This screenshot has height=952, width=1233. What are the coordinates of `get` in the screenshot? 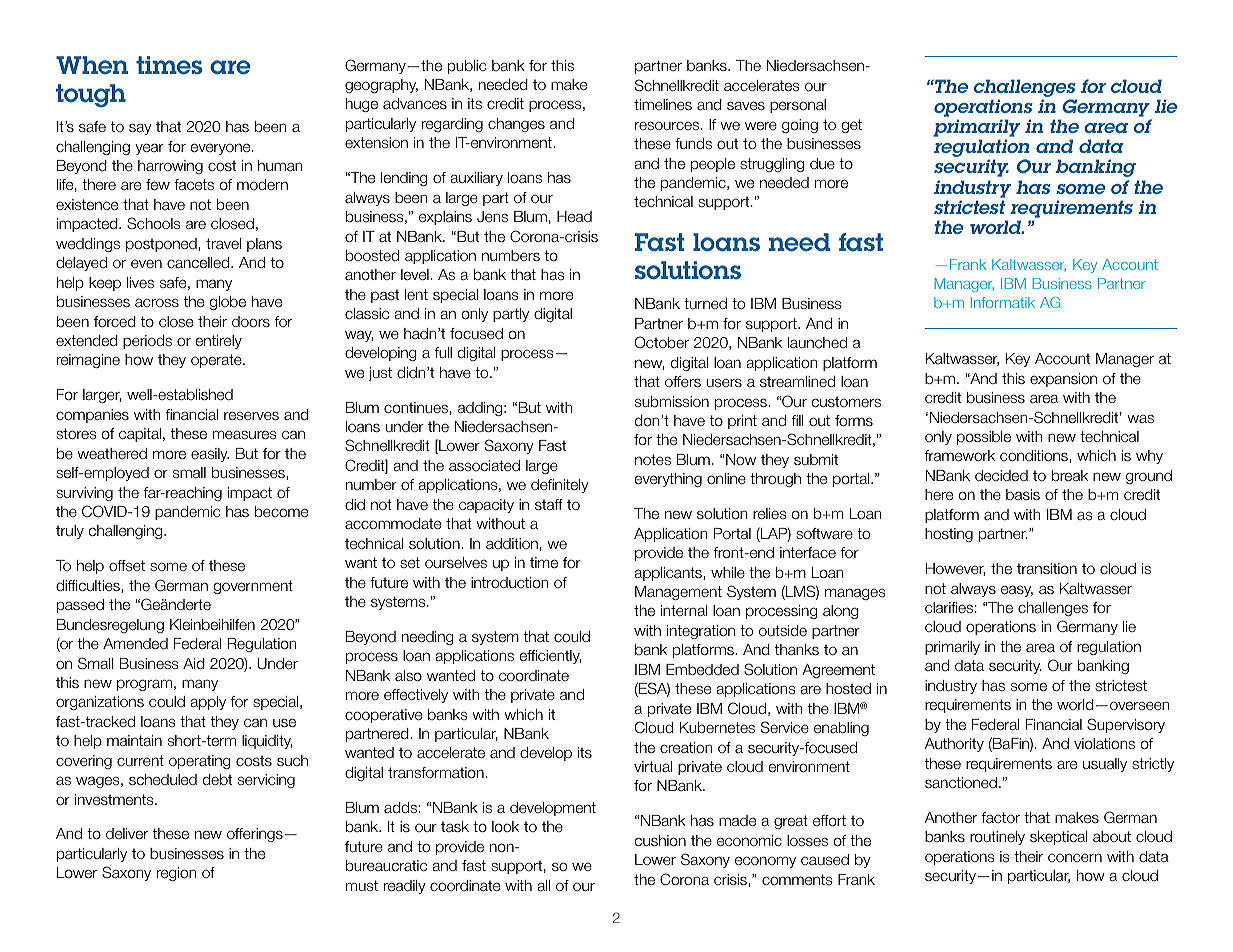 It's located at (852, 126).
